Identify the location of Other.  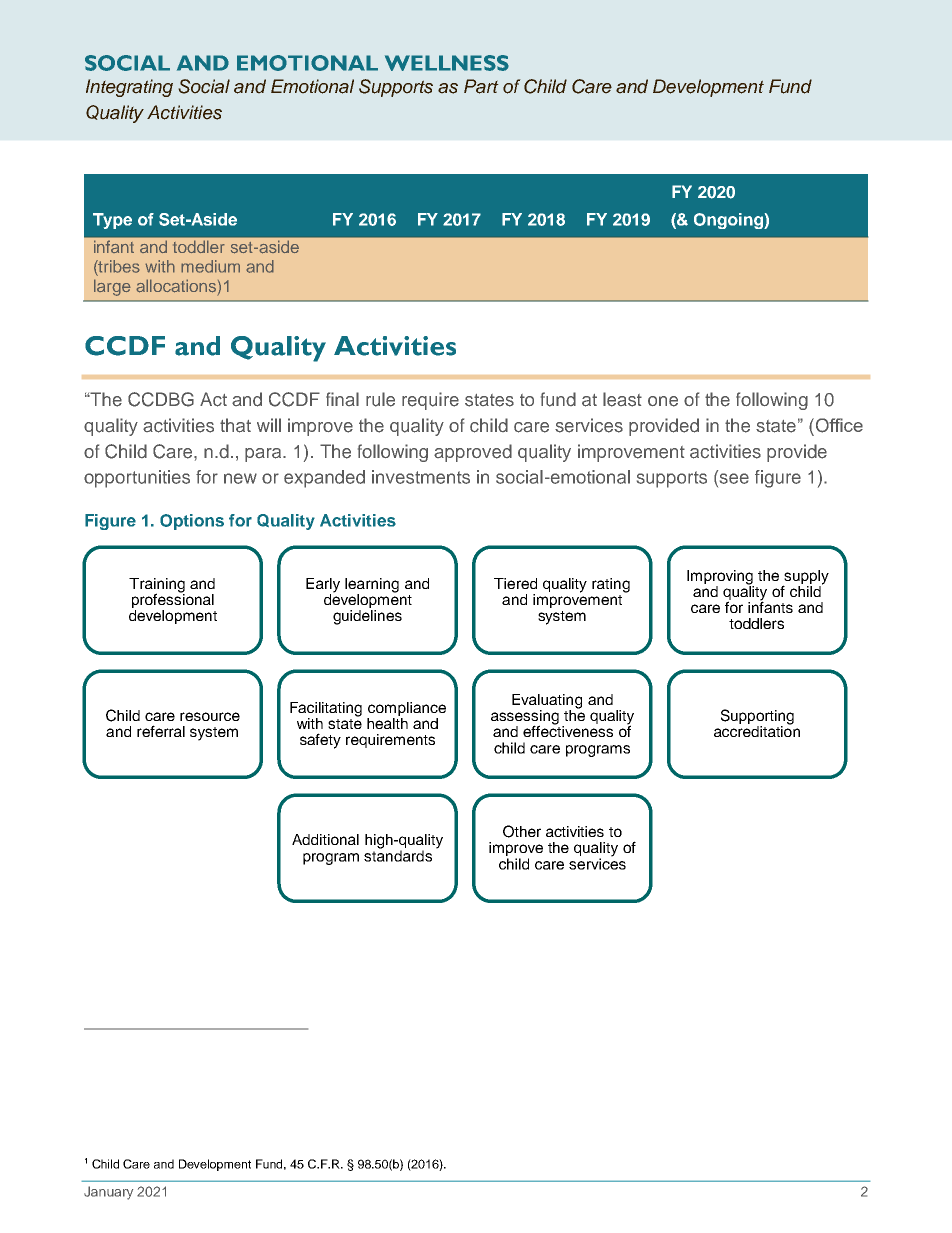
(522, 831).
